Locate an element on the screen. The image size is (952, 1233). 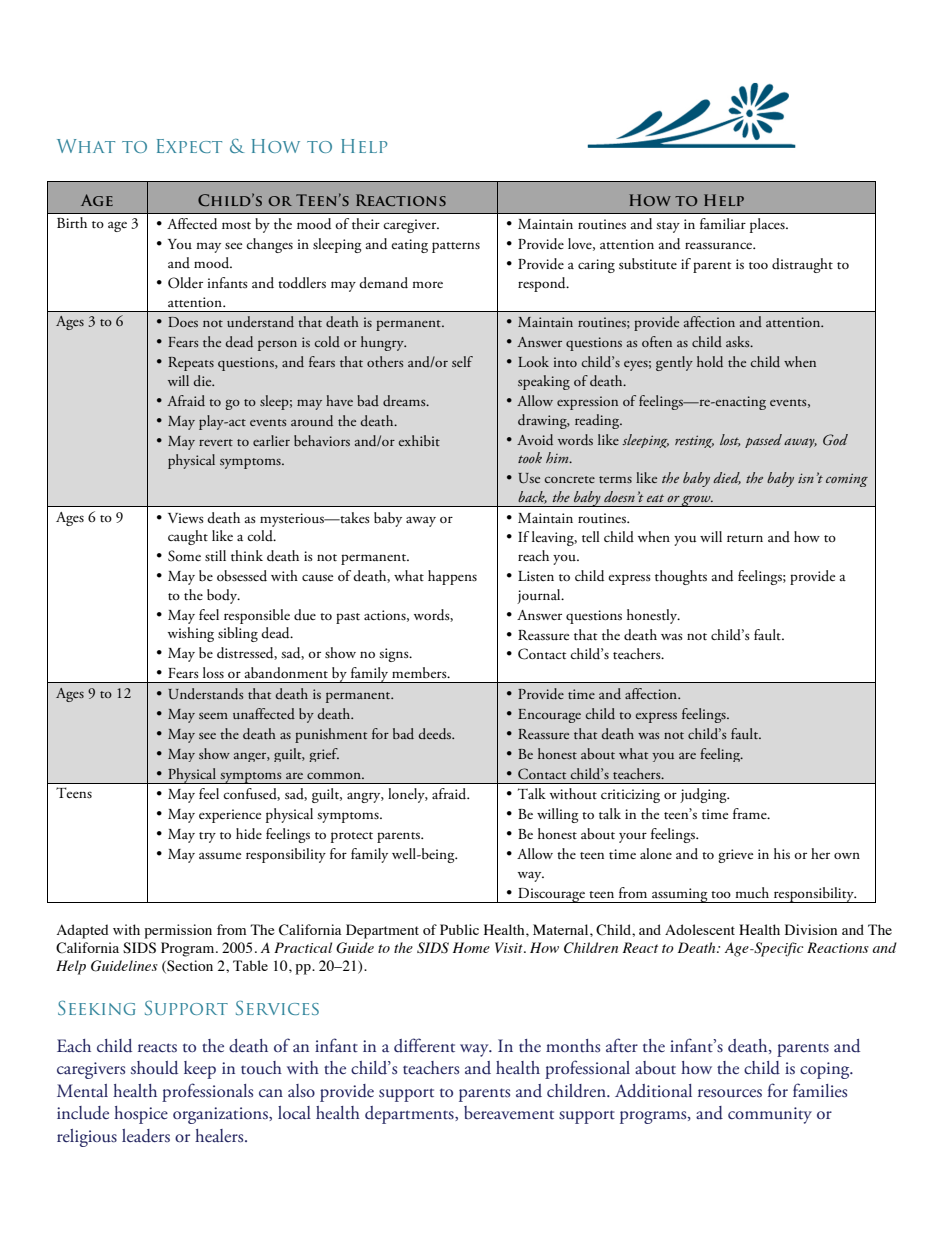
patterns is located at coordinates (456, 247).
